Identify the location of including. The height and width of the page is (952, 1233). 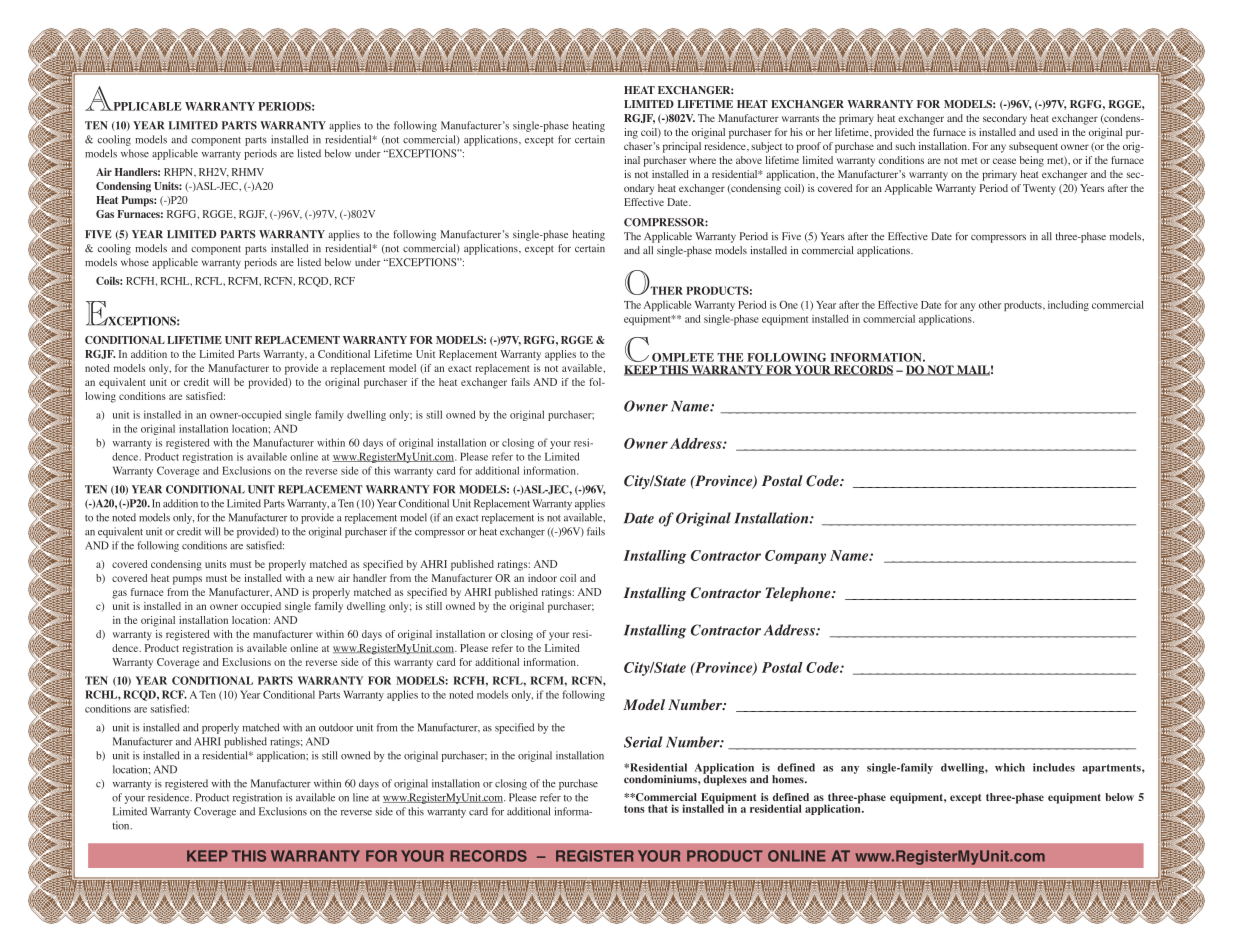
(1068, 306).
